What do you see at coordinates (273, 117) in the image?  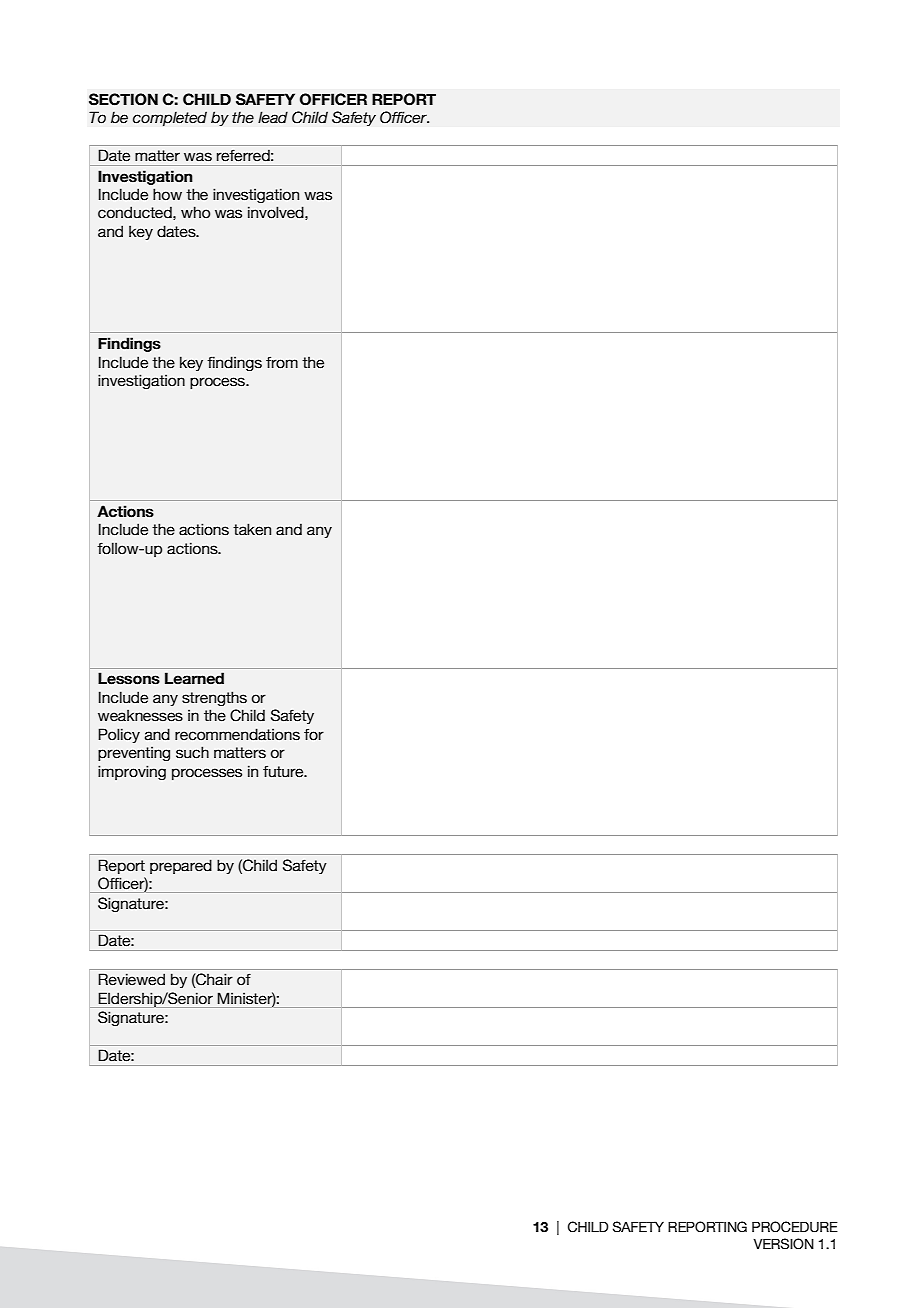 I see `lead` at bounding box center [273, 117].
